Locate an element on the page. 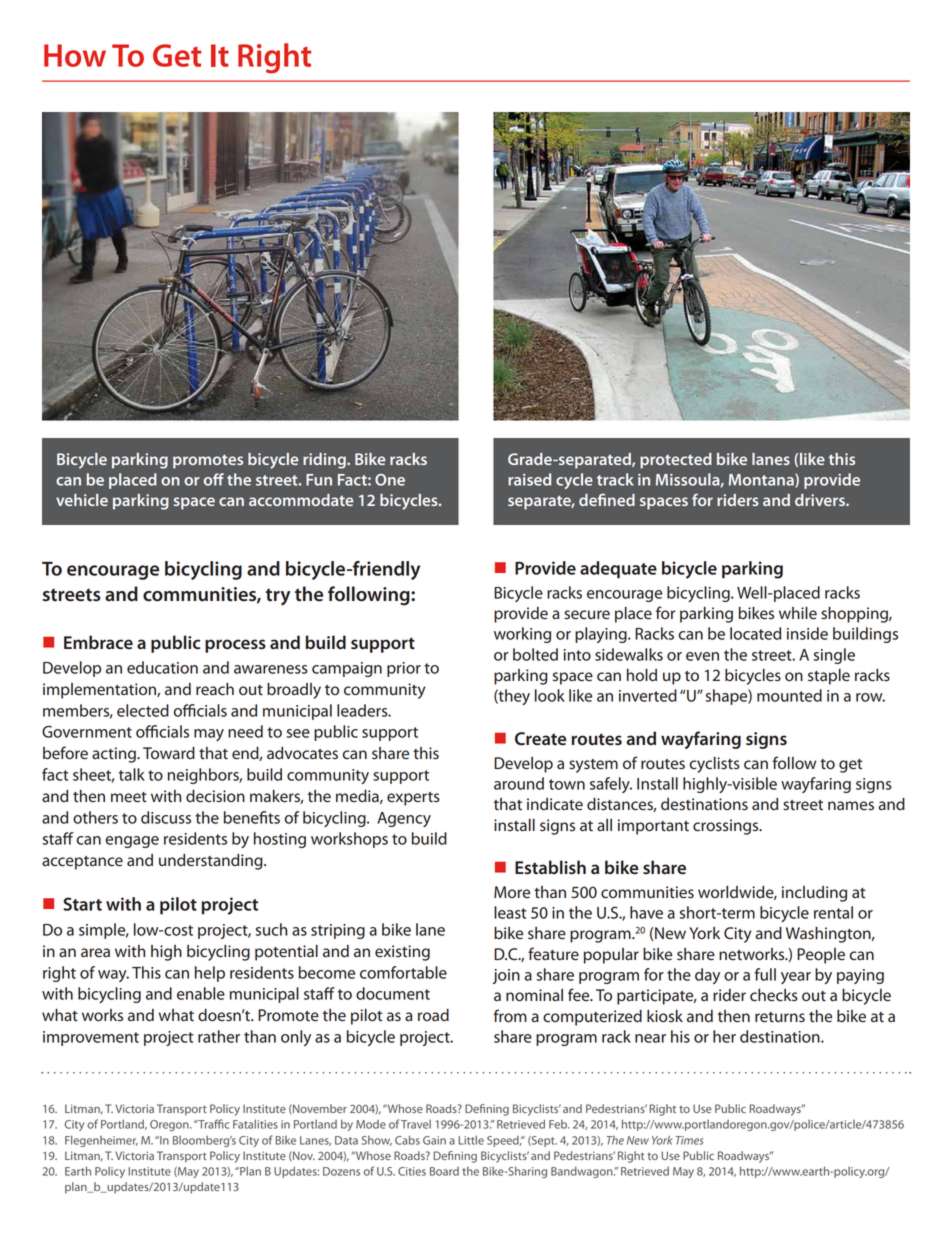 This image has width=952, height=1233. raised is located at coordinates (529, 479).
